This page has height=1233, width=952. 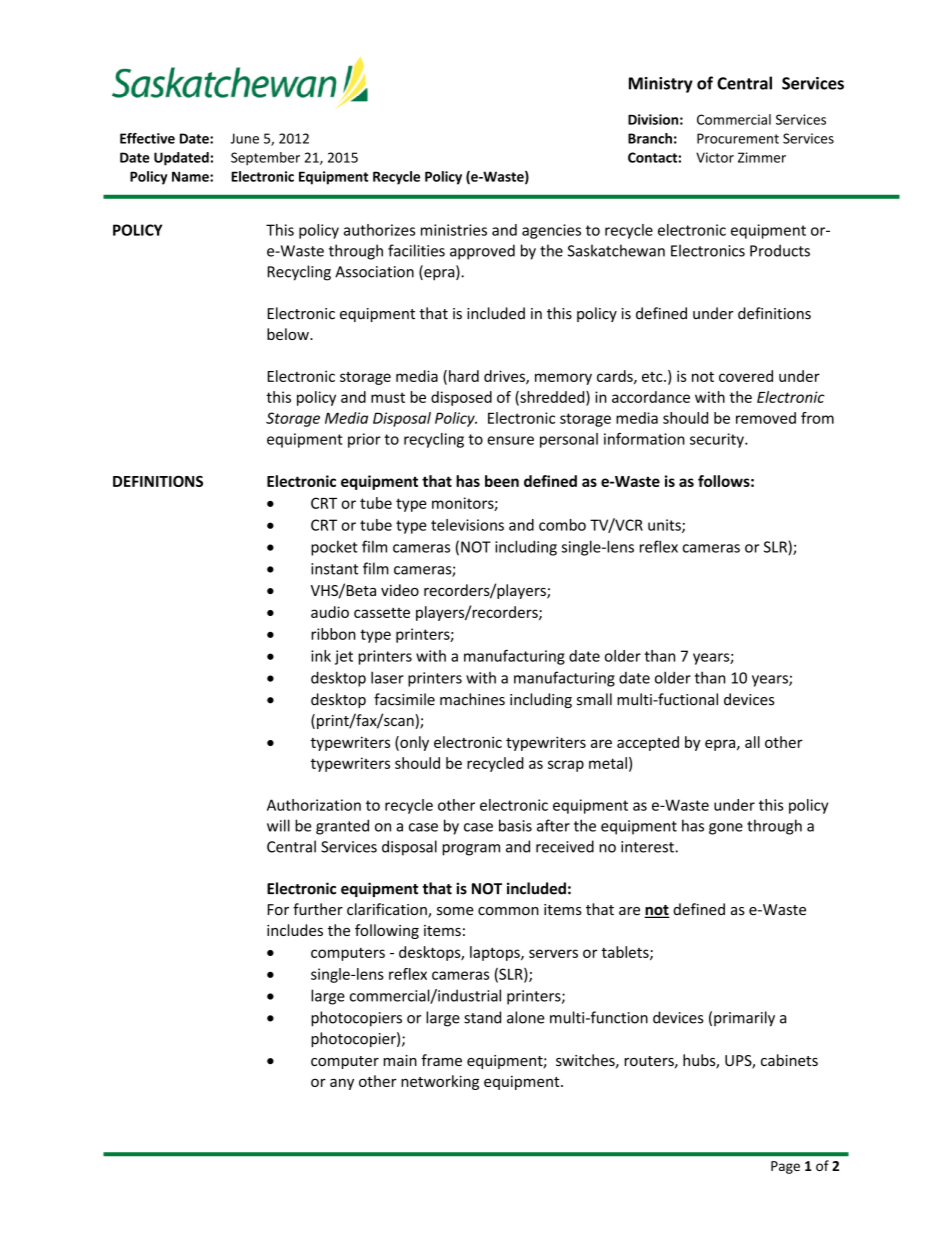 I want to click on instant, so click(x=334, y=569).
